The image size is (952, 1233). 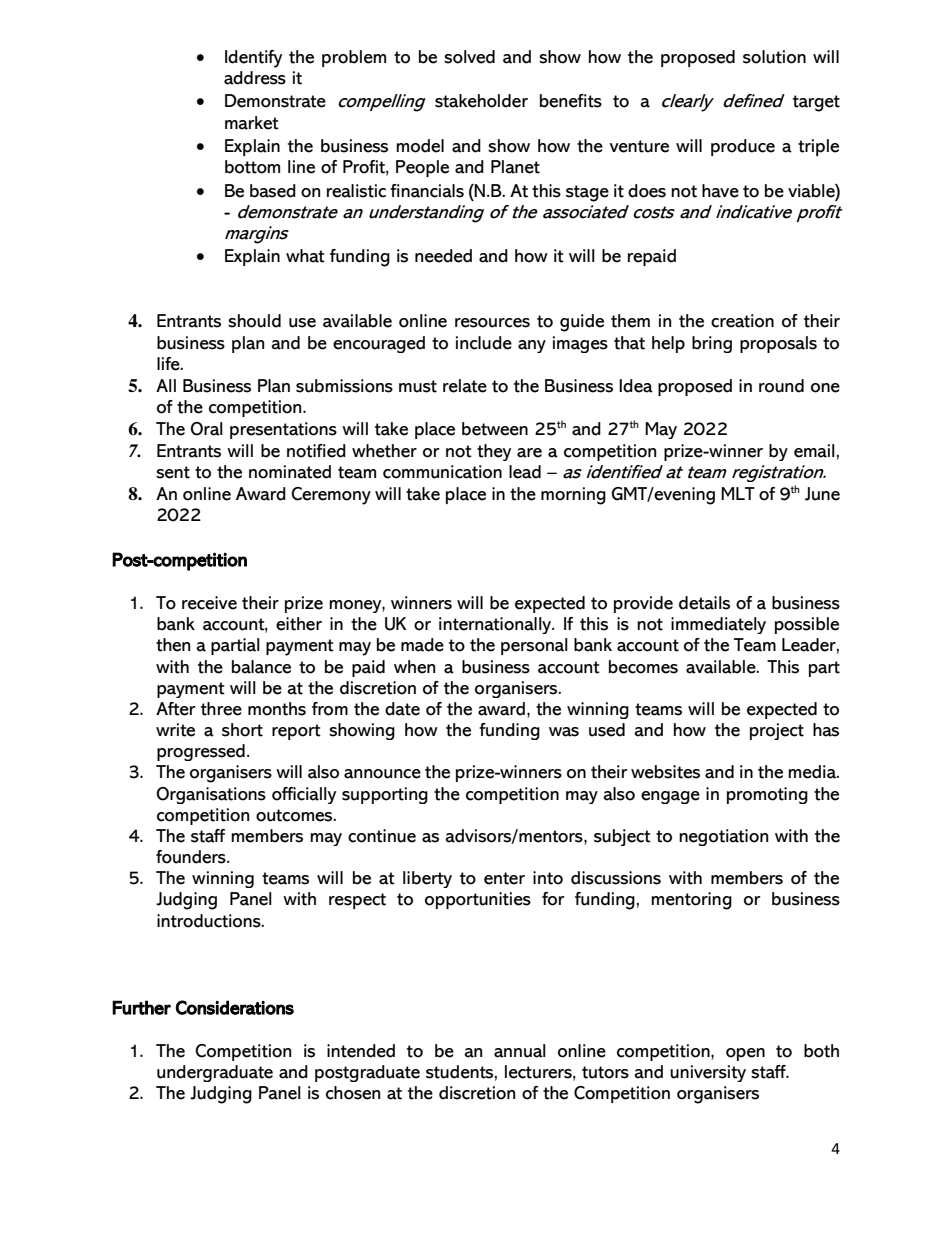 What do you see at coordinates (215, 1073) in the image?
I see `undergraduate` at bounding box center [215, 1073].
